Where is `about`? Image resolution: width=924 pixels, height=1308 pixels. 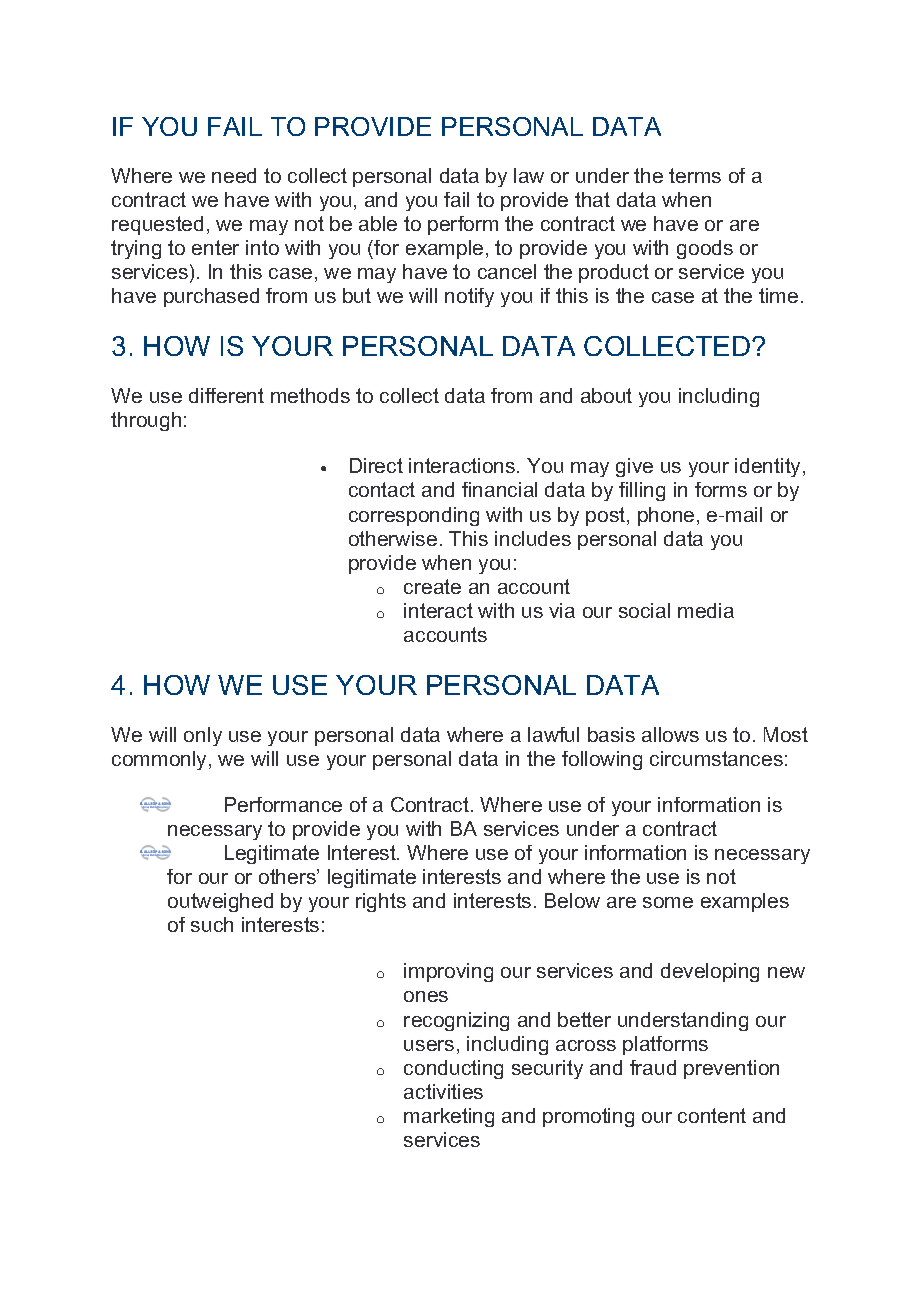 about is located at coordinates (606, 395).
